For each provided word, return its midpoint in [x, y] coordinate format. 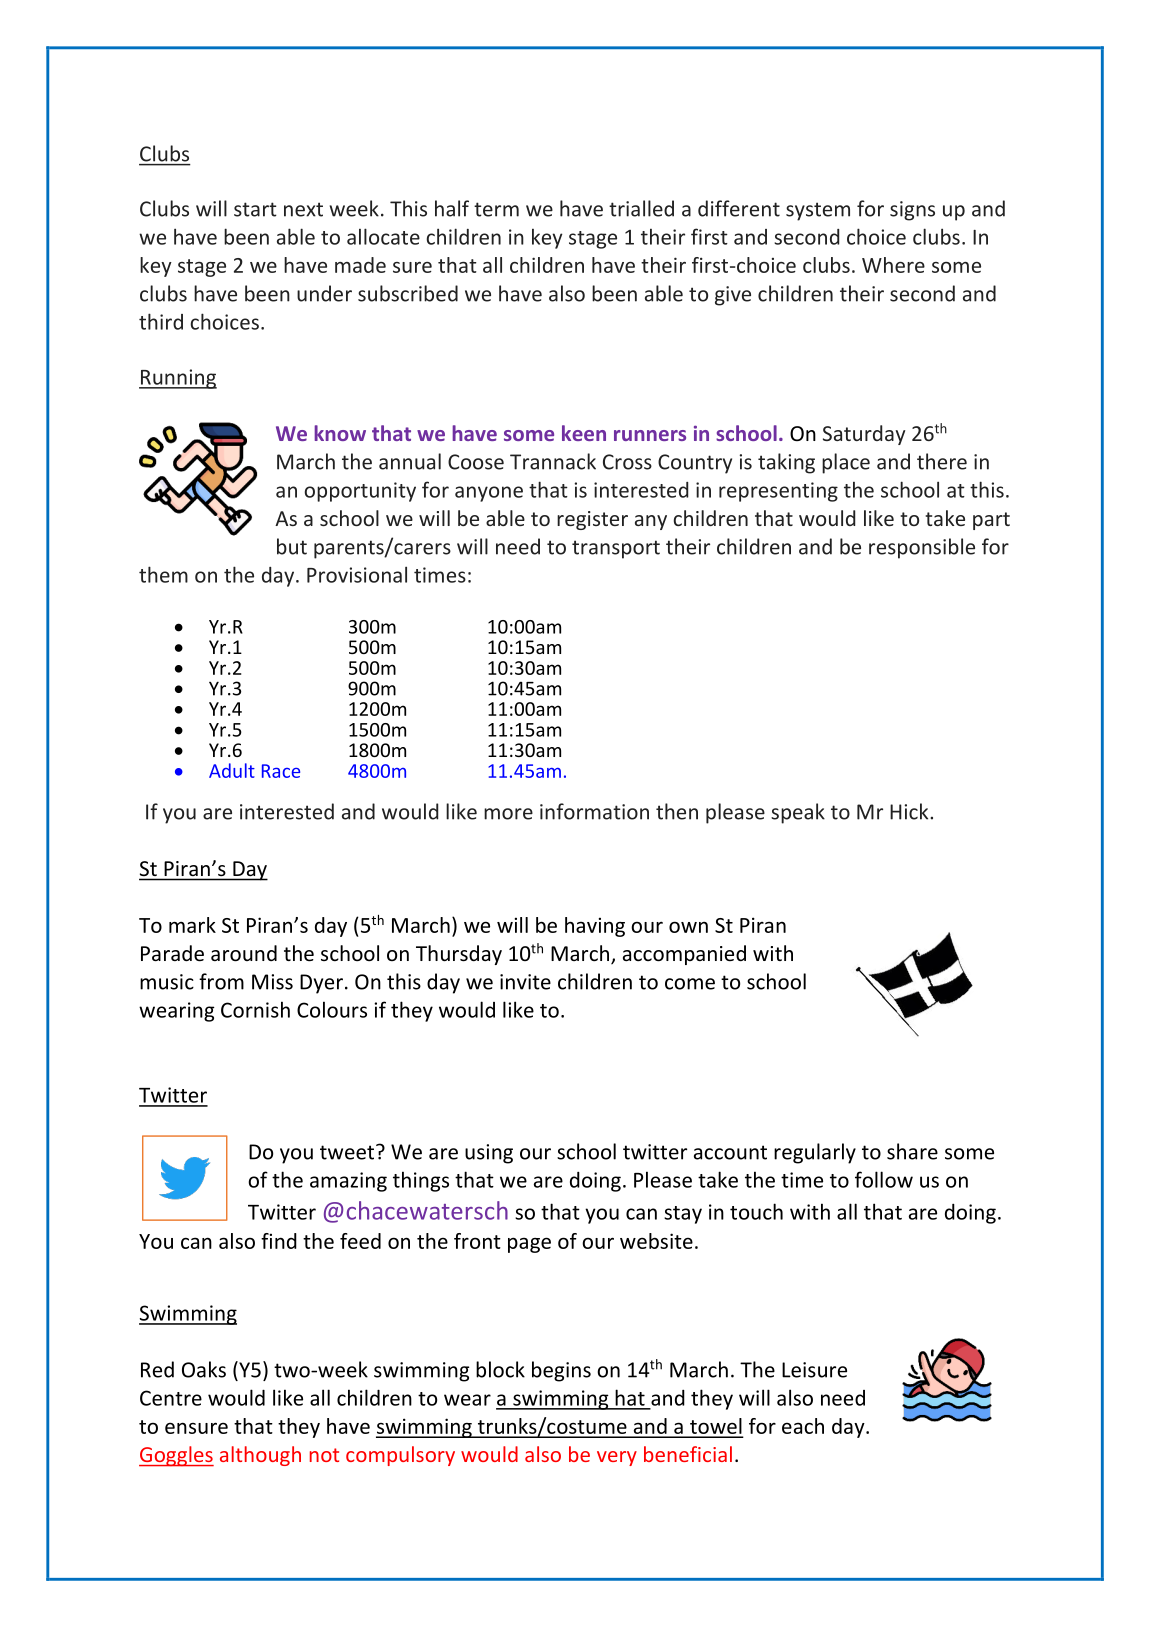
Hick [910, 811]
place [846, 463]
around [244, 953]
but [292, 546]
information [594, 811]
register [592, 520]
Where [893, 265]
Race [281, 771]
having [595, 927]
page [529, 1245]
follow [884, 1179]
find [279, 1241]
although [260, 1456]
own [688, 927]
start [255, 209]
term [496, 209]
